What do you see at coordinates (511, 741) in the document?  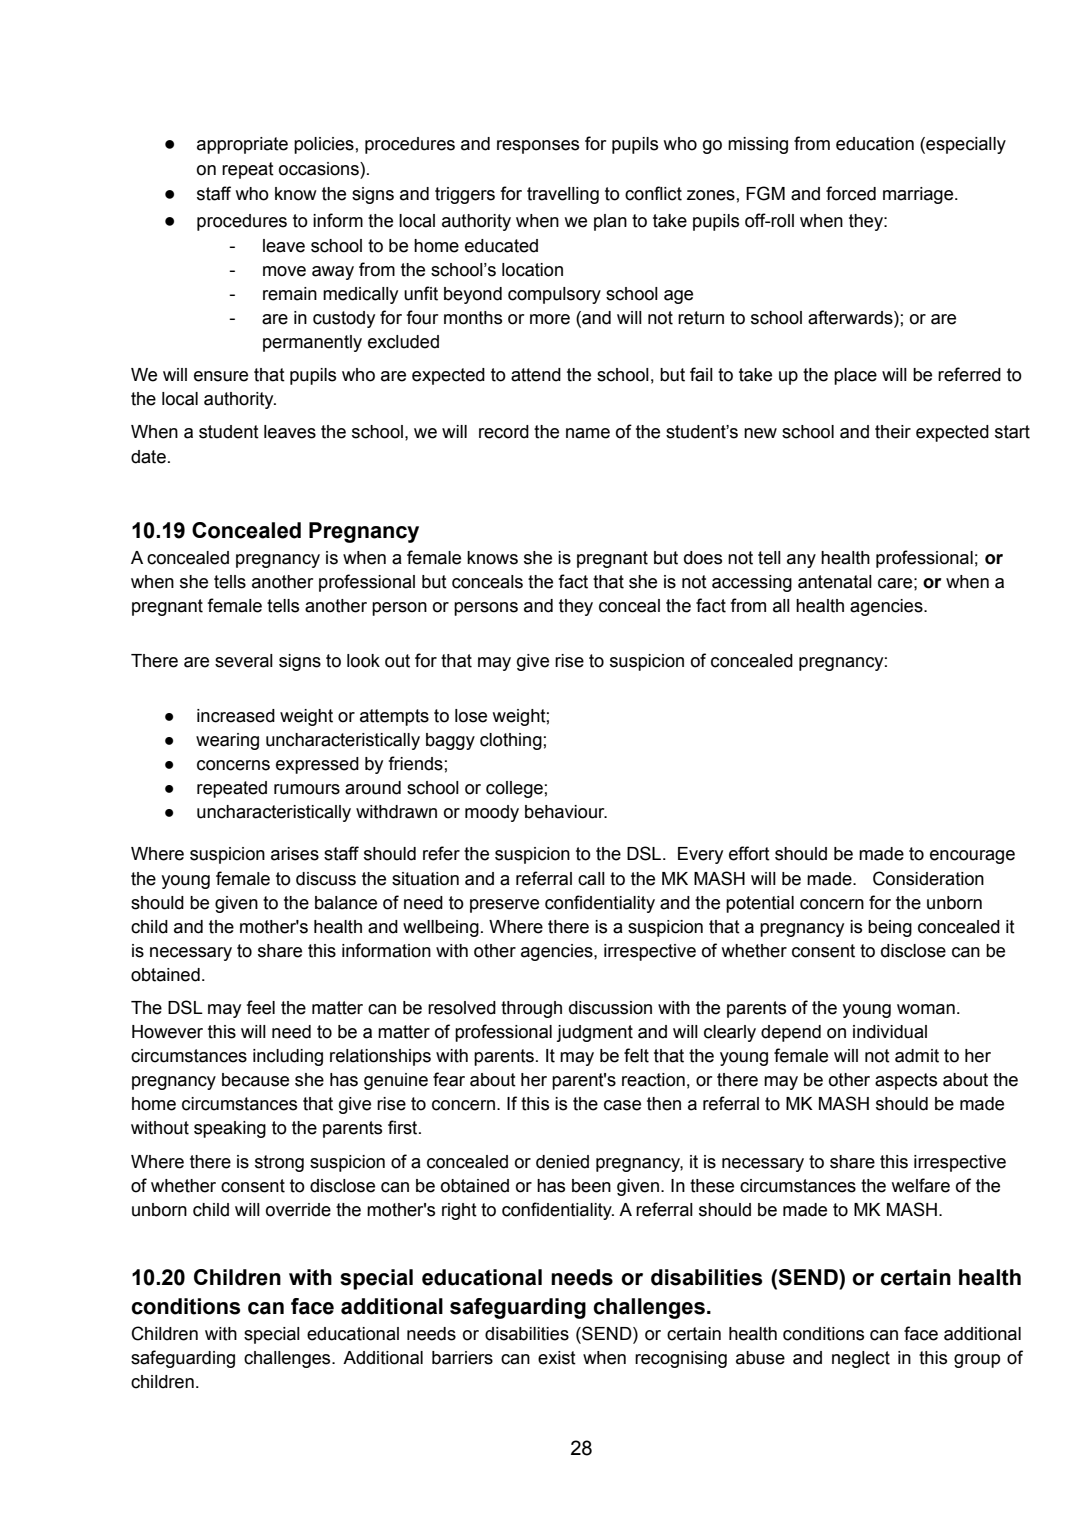 I see `clothing` at bounding box center [511, 741].
